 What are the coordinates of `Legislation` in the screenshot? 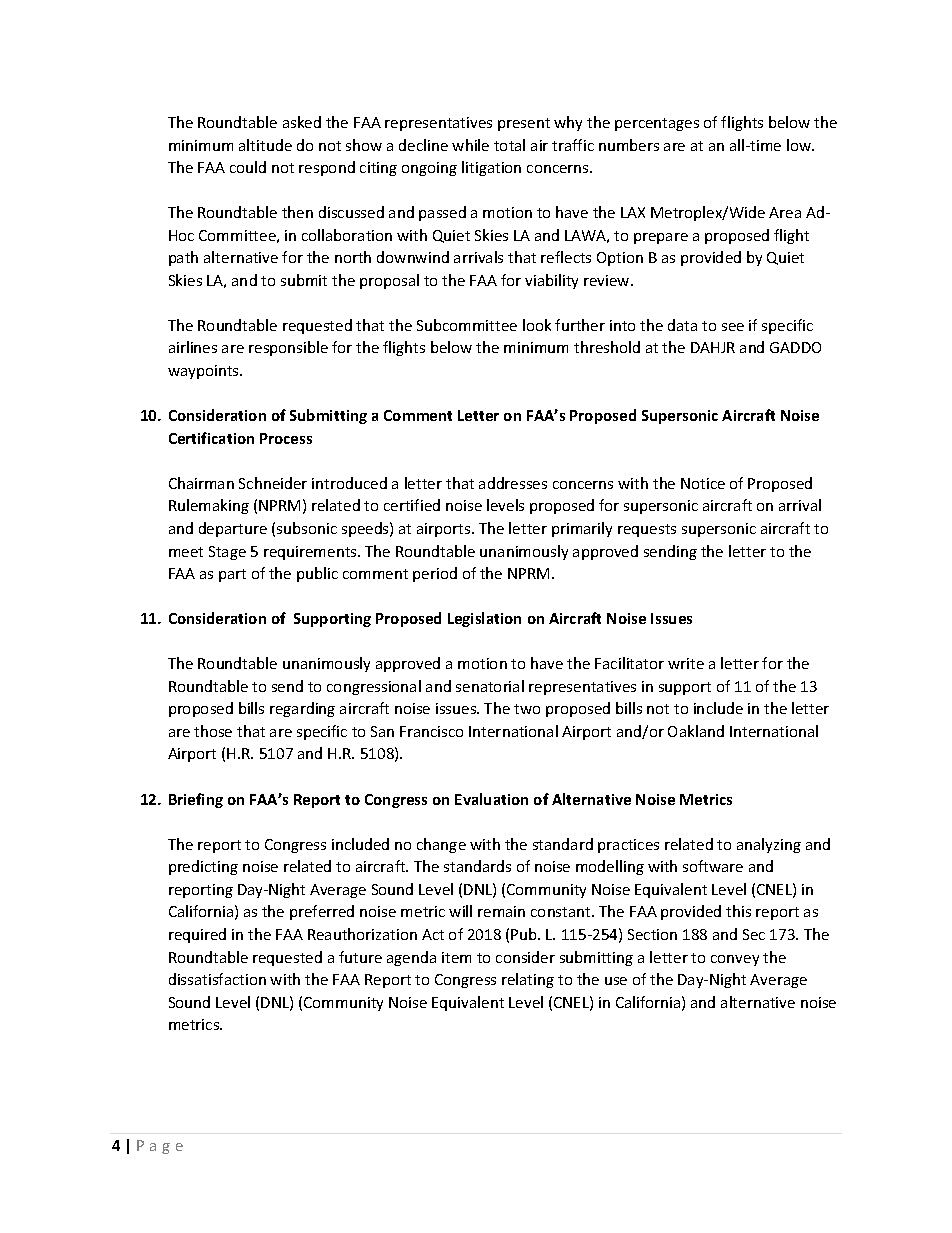 It's located at (484, 619).
